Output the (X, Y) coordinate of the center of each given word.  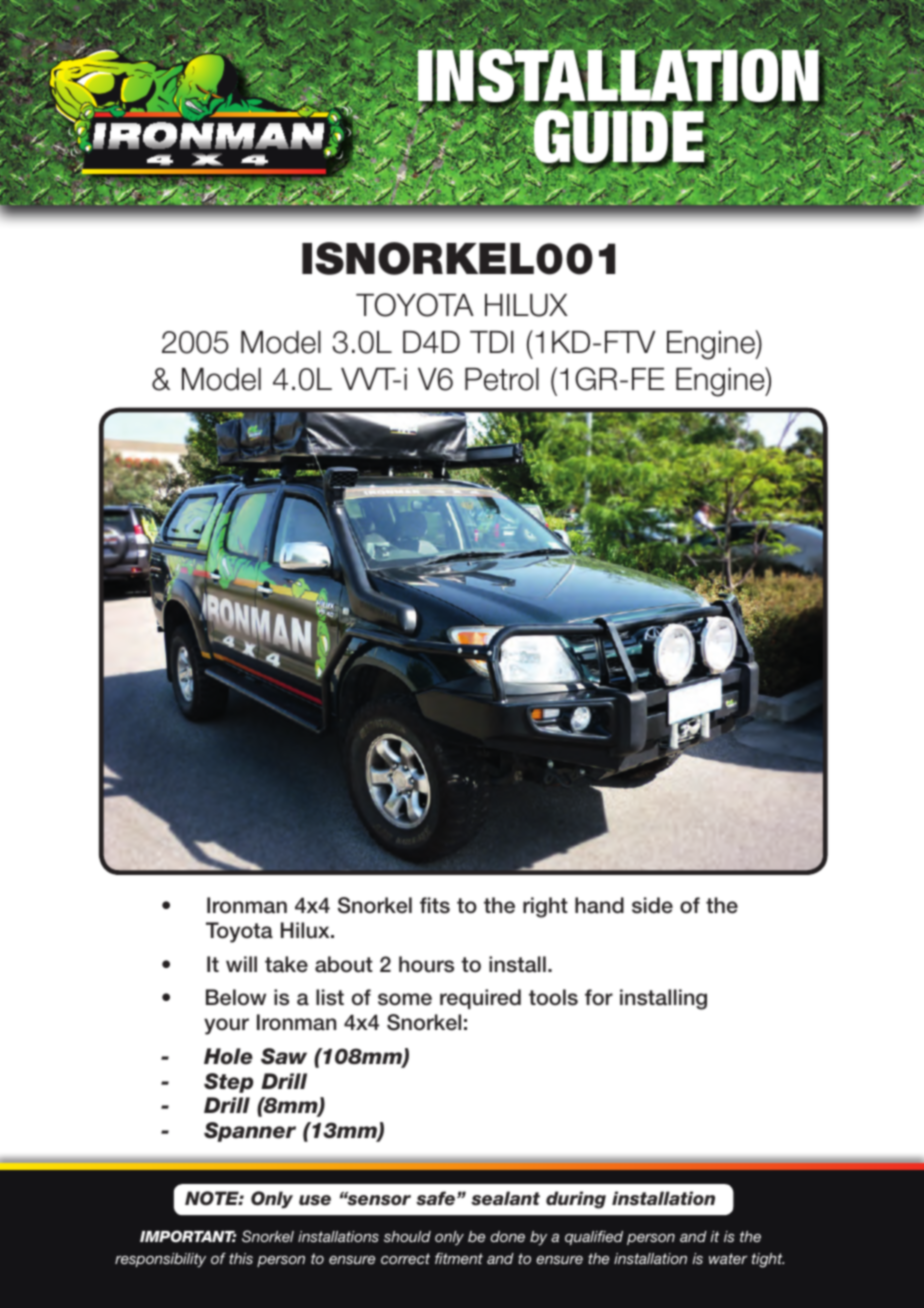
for (599, 997)
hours (426, 964)
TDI (492, 342)
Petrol (502, 379)
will (241, 964)
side (652, 905)
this (241, 1258)
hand (599, 905)
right (545, 907)
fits (435, 905)
